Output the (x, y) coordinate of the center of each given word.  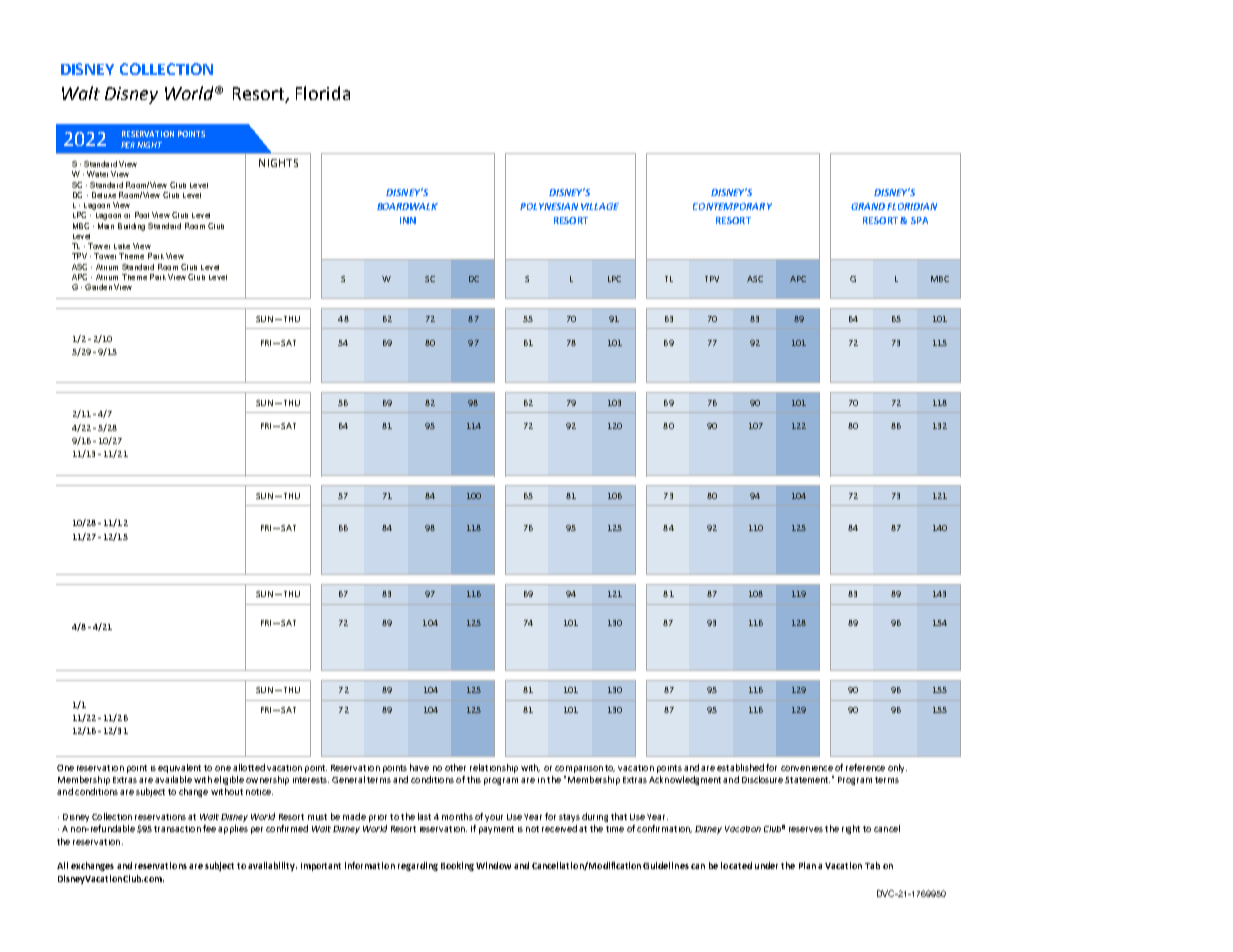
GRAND (868, 206)
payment (496, 830)
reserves (806, 829)
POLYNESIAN (549, 206)
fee (209, 828)
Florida (323, 93)
